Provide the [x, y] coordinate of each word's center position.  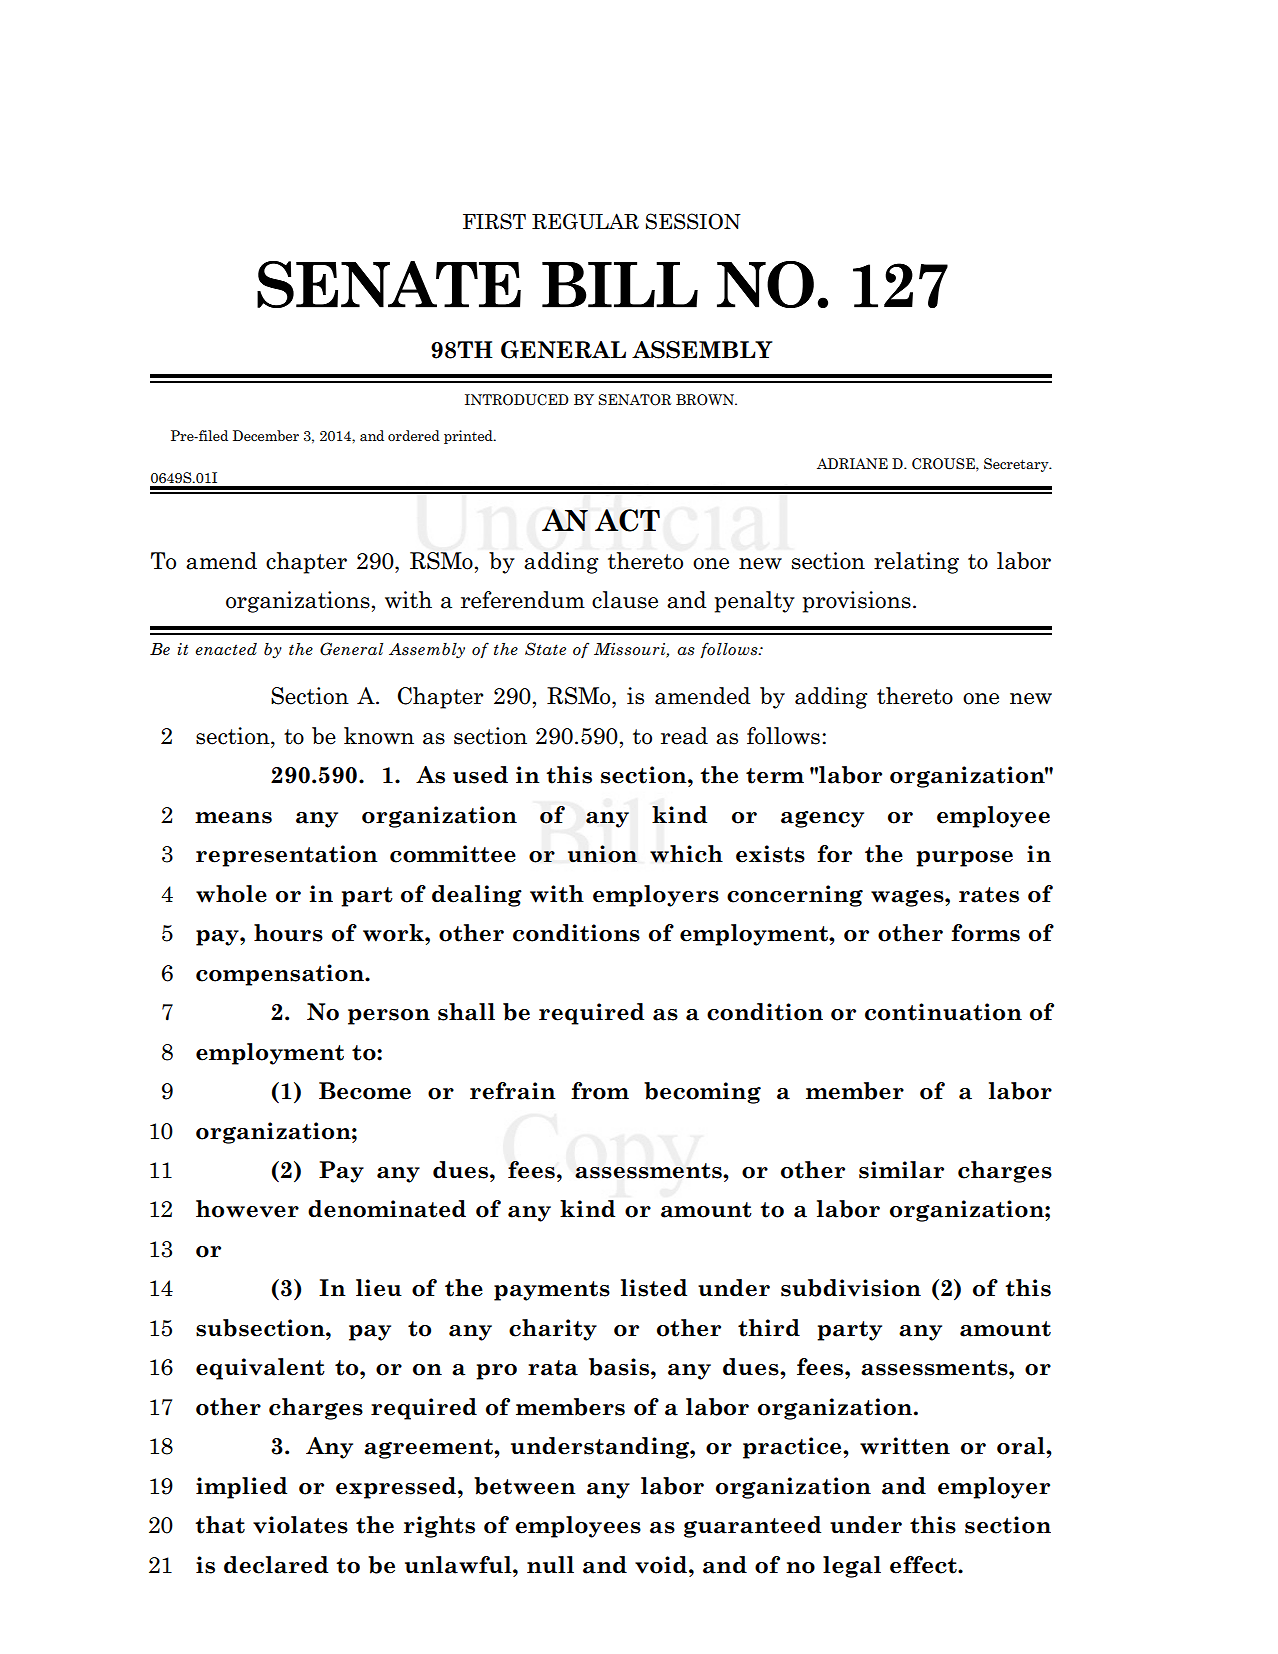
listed [654, 1288]
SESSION [693, 221]
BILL [620, 285]
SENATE [389, 284]
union [602, 854]
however [247, 1209]
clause [625, 600]
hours [288, 933]
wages [908, 898]
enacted [226, 649]
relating [916, 563]
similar [901, 1170]
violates [300, 1525]
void [661, 1565]
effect [924, 1565]
